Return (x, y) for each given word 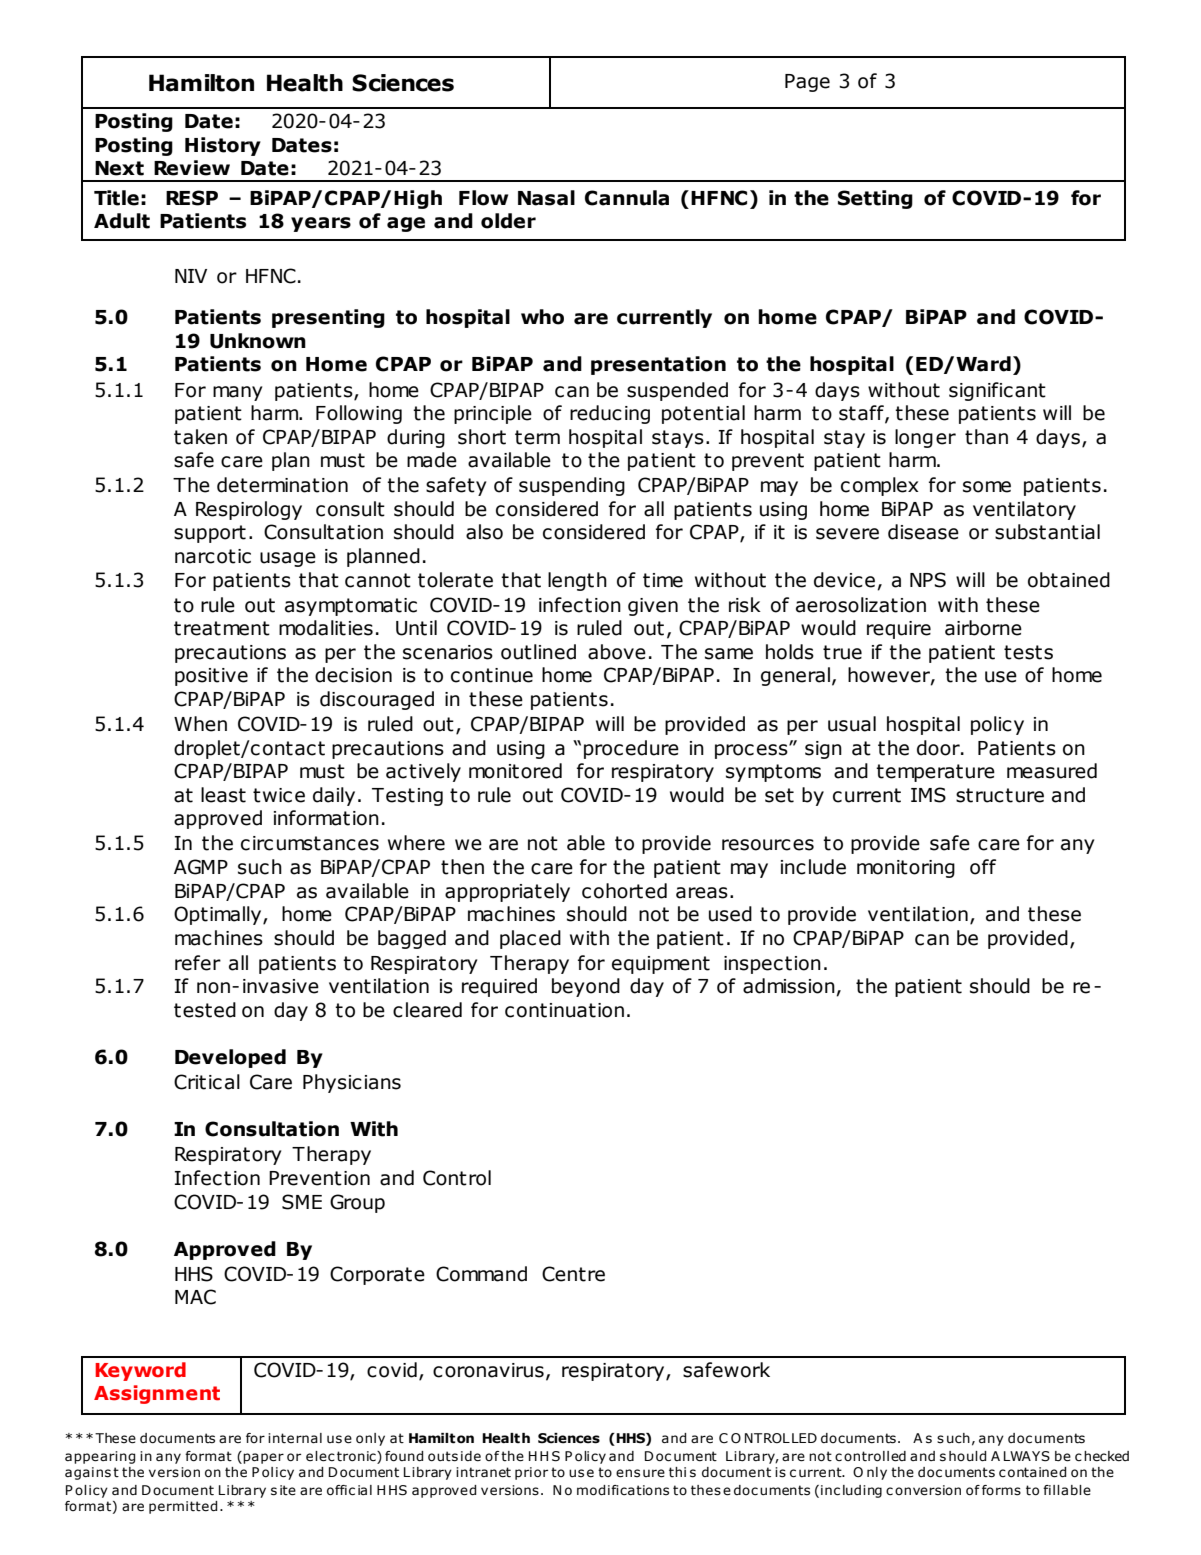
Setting (875, 199)
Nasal (546, 198)
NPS (928, 580)
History (223, 146)
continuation (564, 1010)
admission (790, 987)
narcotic (213, 556)
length (577, 581)
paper (262, 1457)
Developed (230, 1058)
